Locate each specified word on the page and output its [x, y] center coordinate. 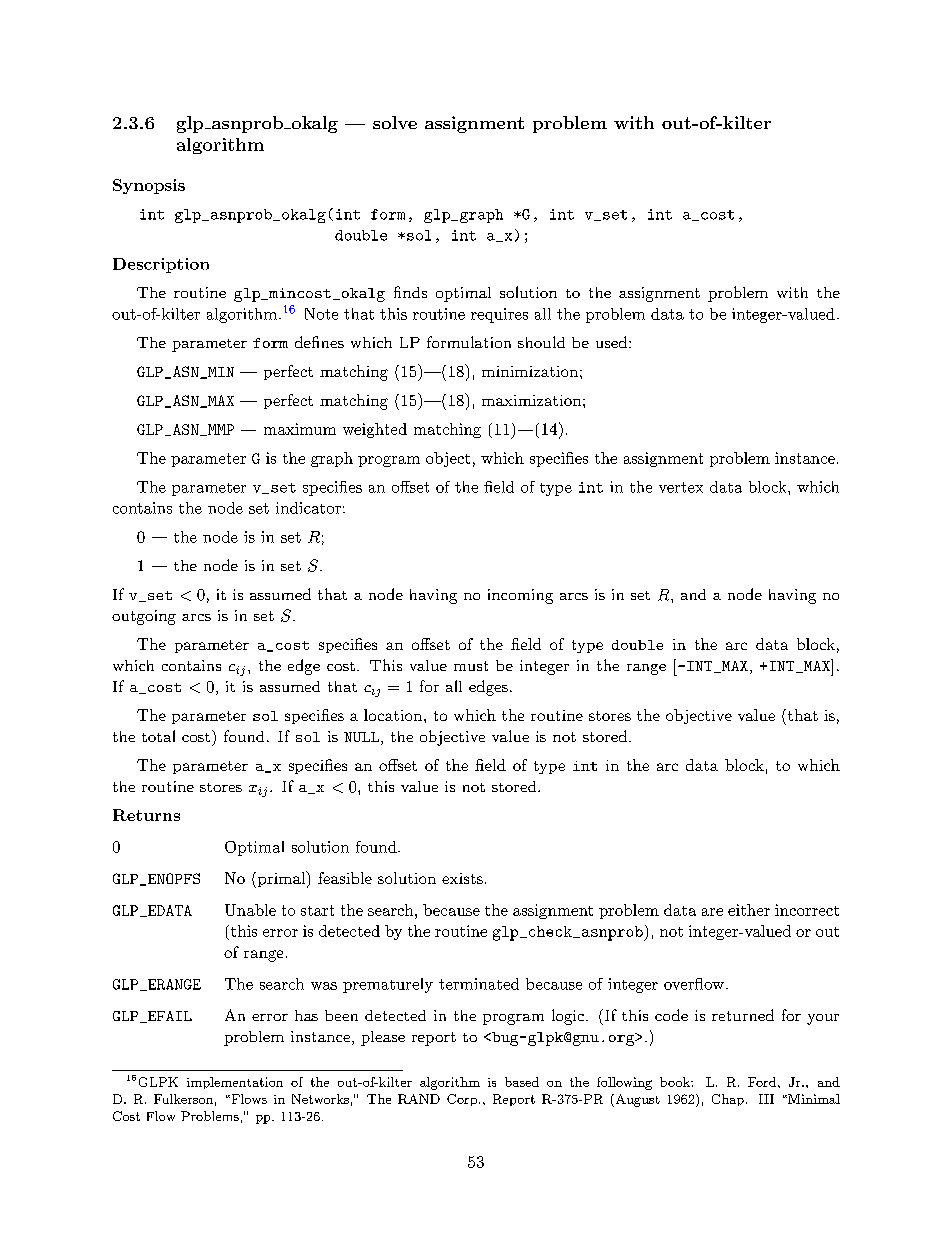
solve [395, 122]
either [749, 910]
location [394, 715]
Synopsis [149, 186]
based [522, 1082]
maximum [300, 429]
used [611, 342]
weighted [375, 430]
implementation [235, 1083]
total [158, 736]
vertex [681, 487]
